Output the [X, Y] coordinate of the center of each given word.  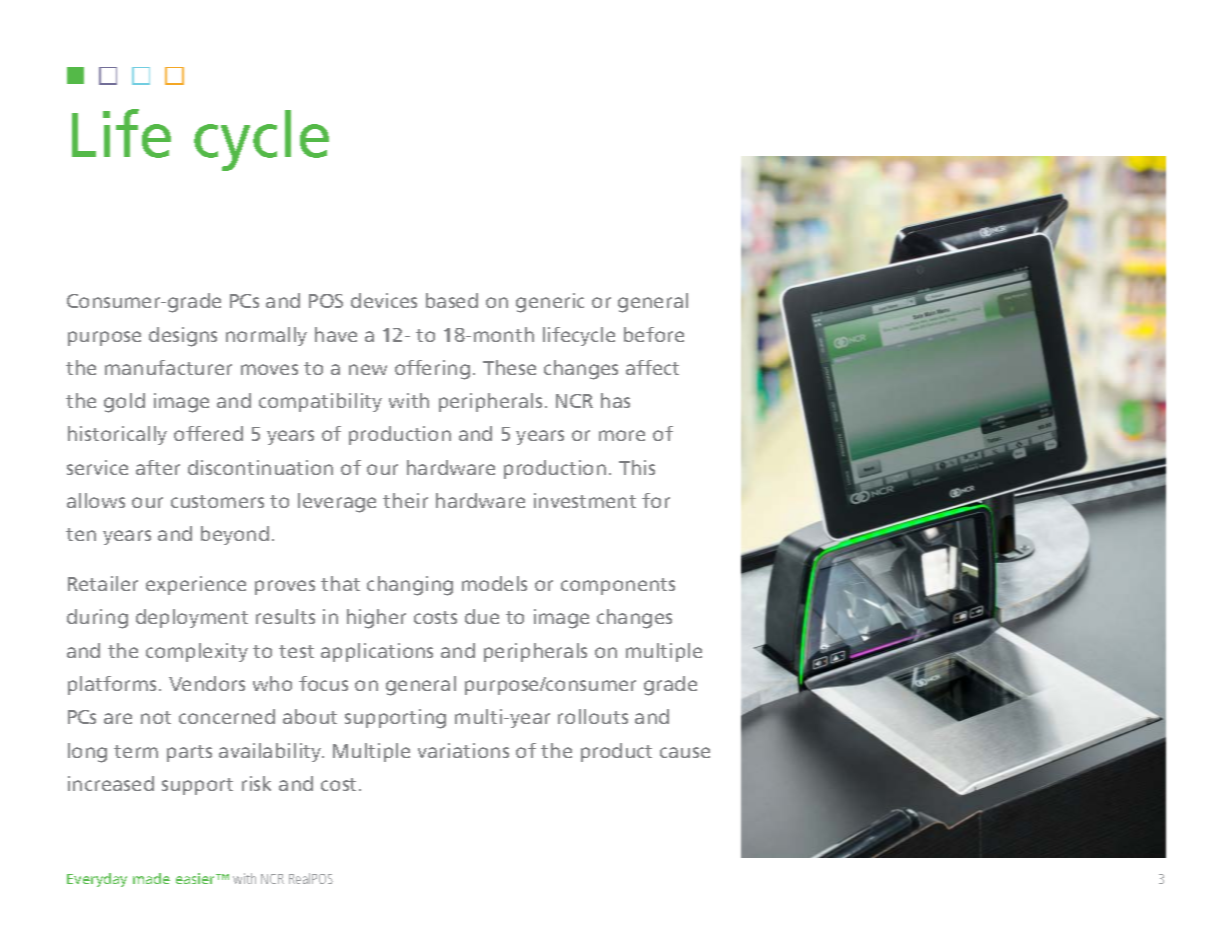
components [618, 586]
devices [384, 300]
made [151, 878]
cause [685, 752]
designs [183, 337]
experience [196, 585]
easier [197, 878]
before [654, 334]
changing [410, 586]
